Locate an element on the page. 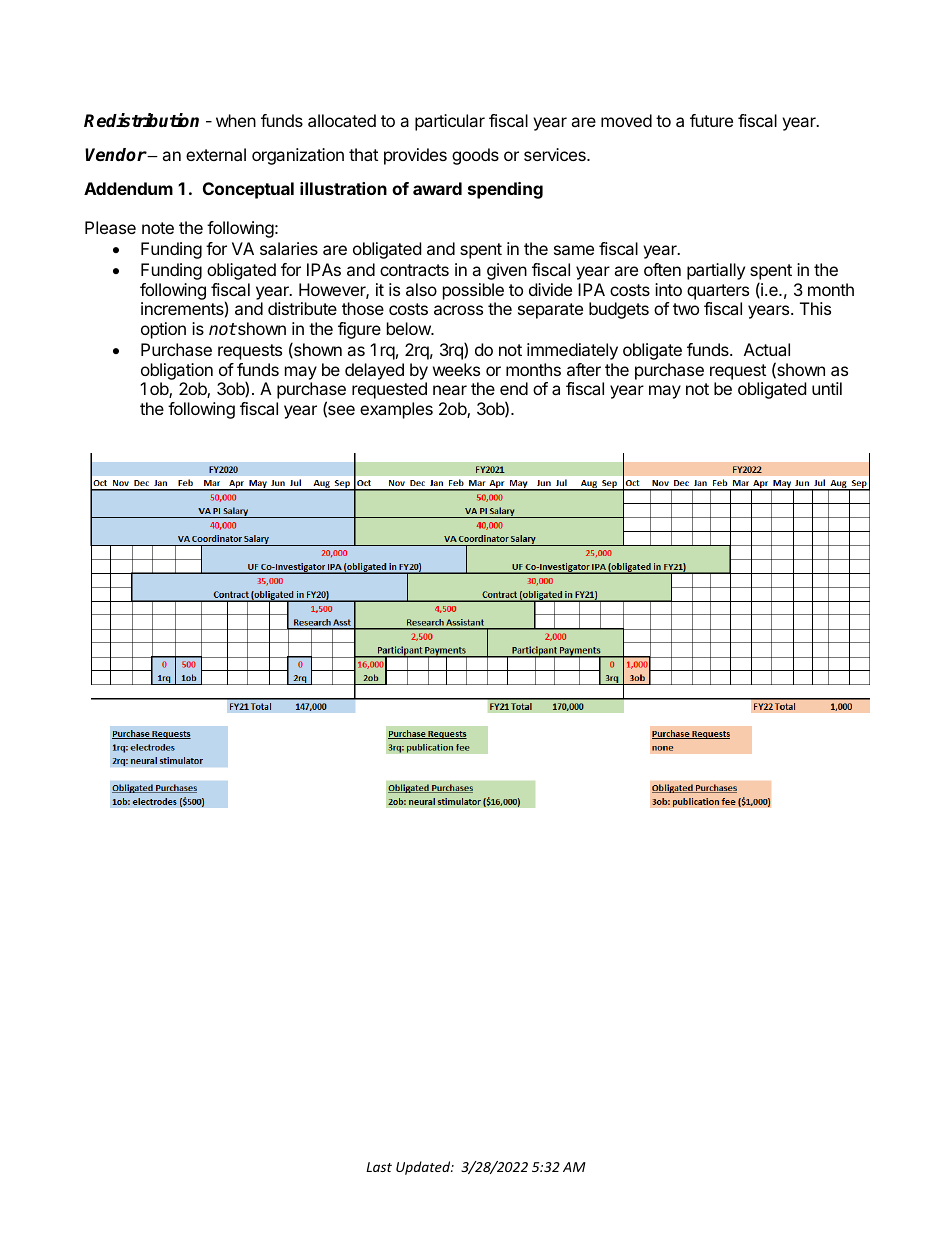 This image has width=952, height=1233. Last is located at coordinates (379, 1167).
